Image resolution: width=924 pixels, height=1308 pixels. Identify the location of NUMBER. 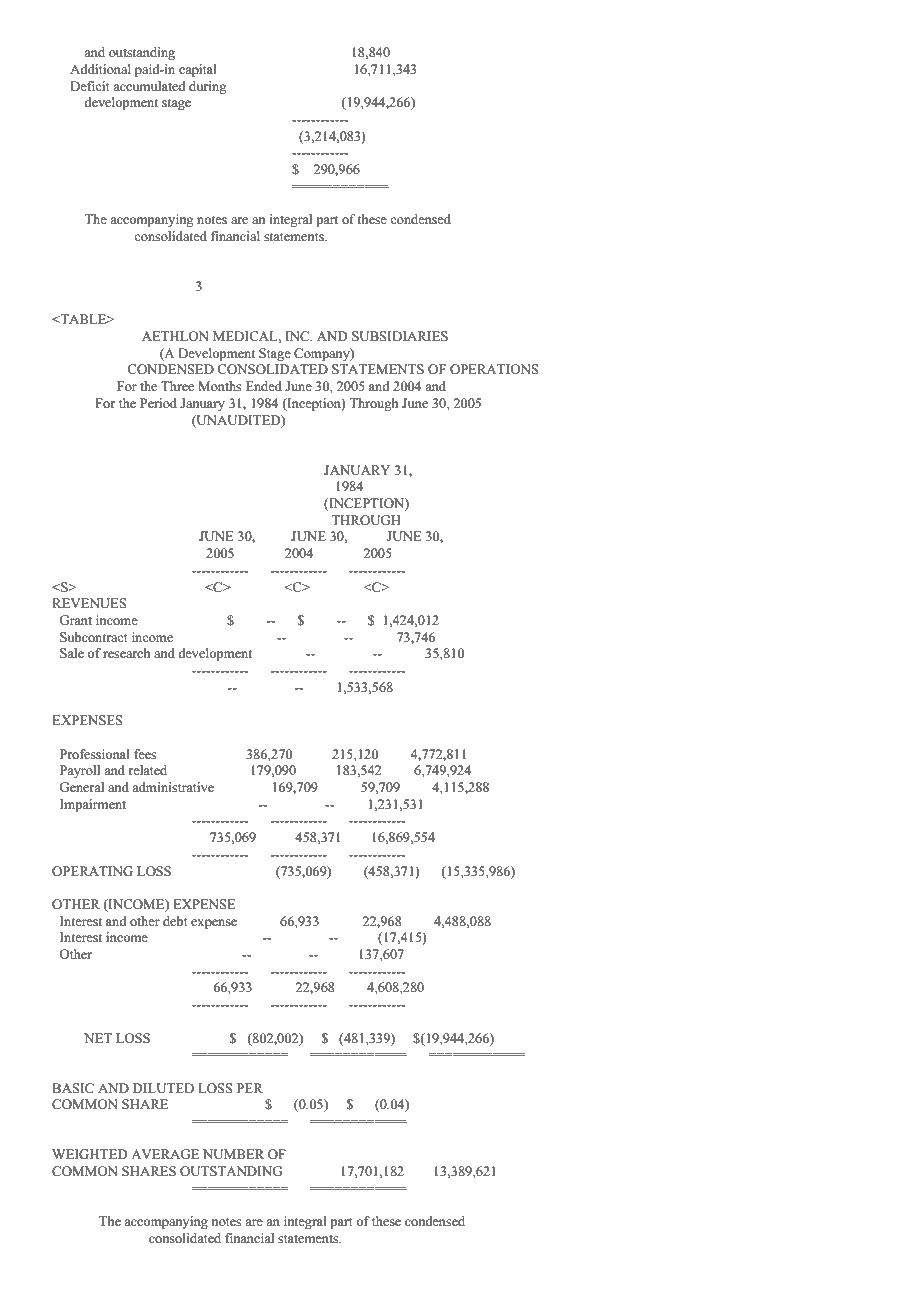
(233, 1154).
